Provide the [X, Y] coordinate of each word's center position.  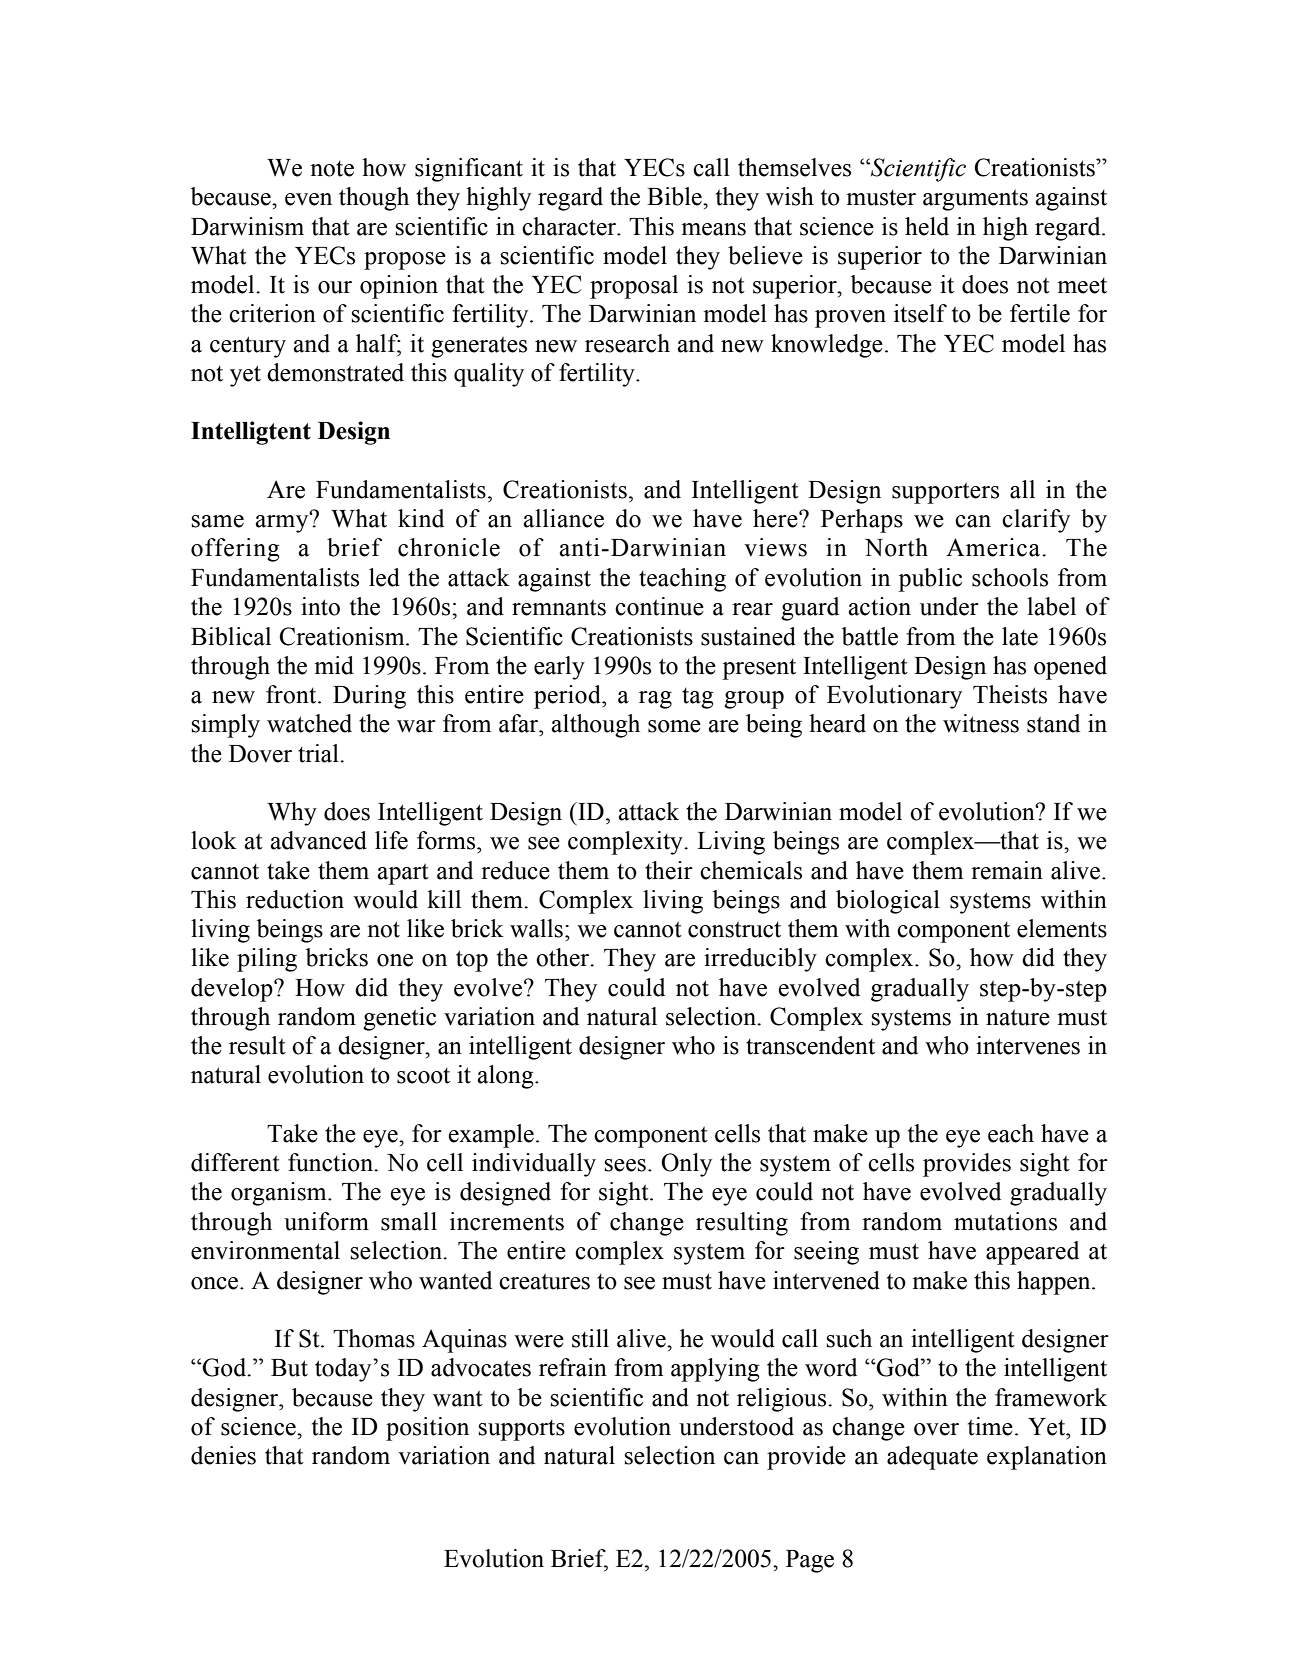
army [283, 523]
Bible [675, 196]
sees [625, 1165]
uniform [326, 1221]
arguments [975, 200]
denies [223, 1455]
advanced [318, 840]
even [308, 199]
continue [659, 606]
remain [1007, 870]
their [669, 870]
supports [522, 1430]
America [994, 547]
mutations [1005, 1221]
